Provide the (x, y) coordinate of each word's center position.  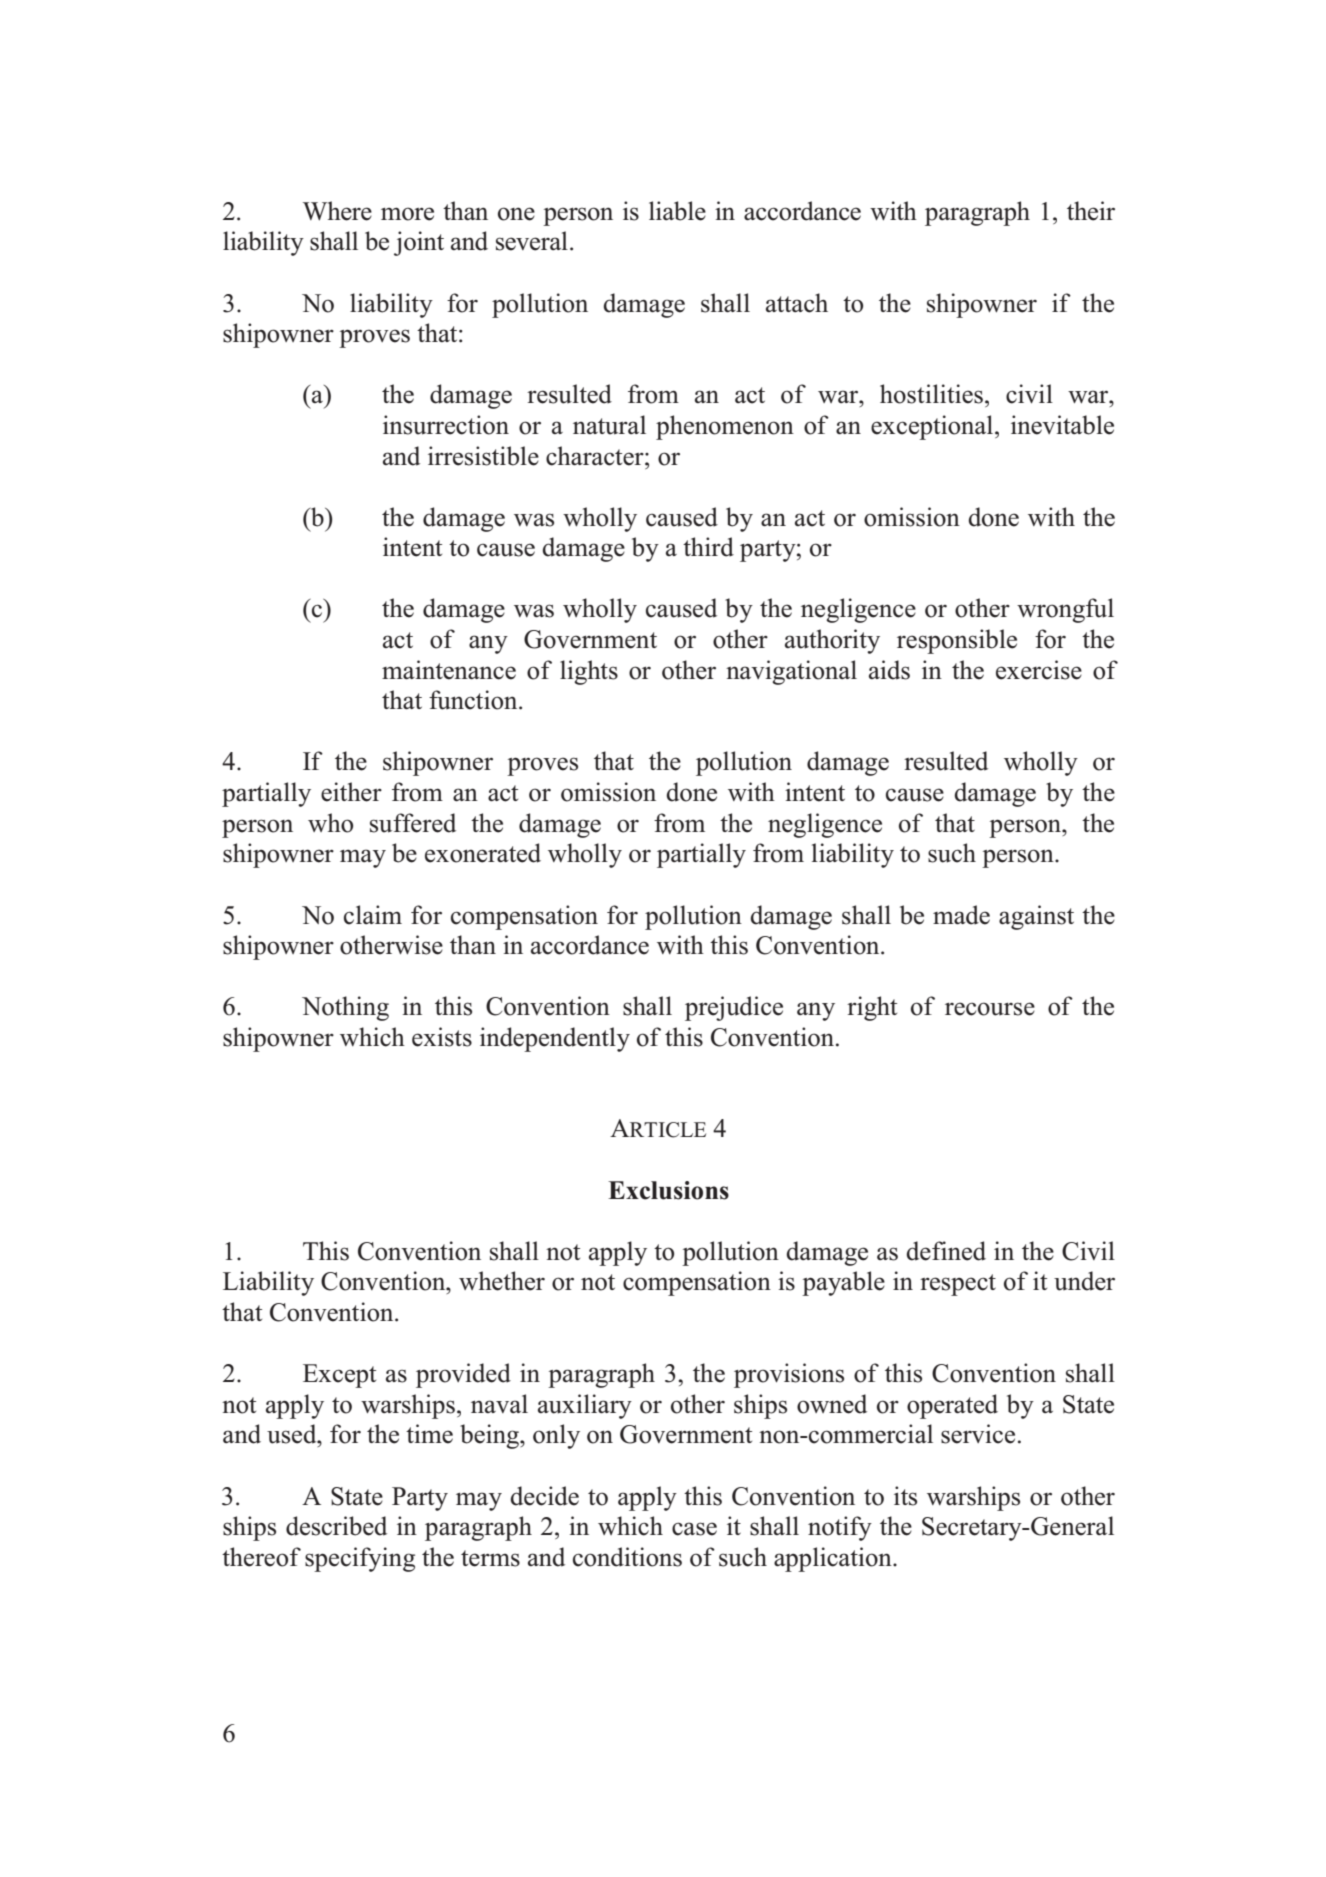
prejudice (734, 1008)
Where (337, 211)
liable (677, 211)
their (1091, 211)
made (961, 915)
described (336, 1526)
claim (373, 915)
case (694, 1529)
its (905, 1496)
